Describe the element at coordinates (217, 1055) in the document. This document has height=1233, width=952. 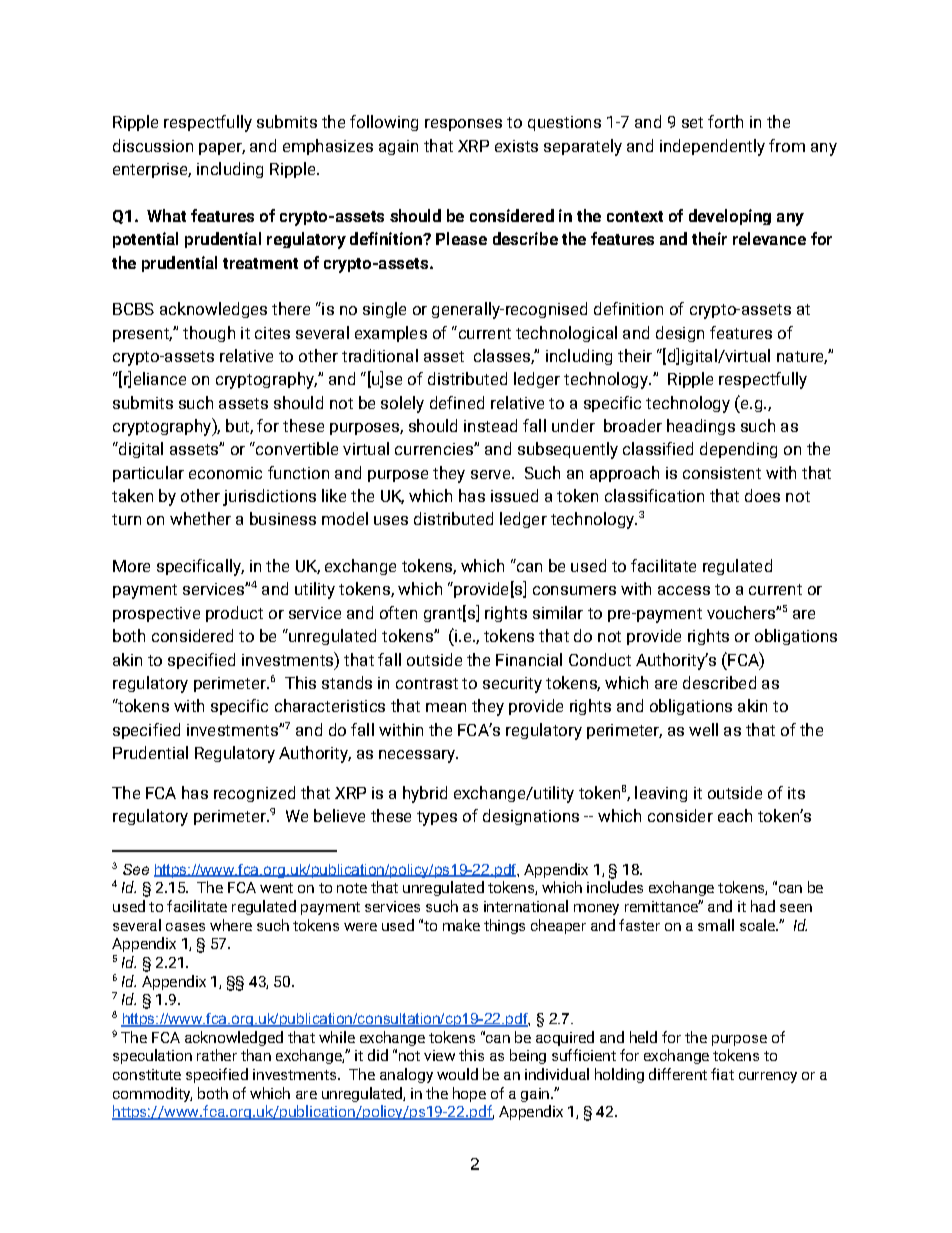
I see `rather` at that location.
